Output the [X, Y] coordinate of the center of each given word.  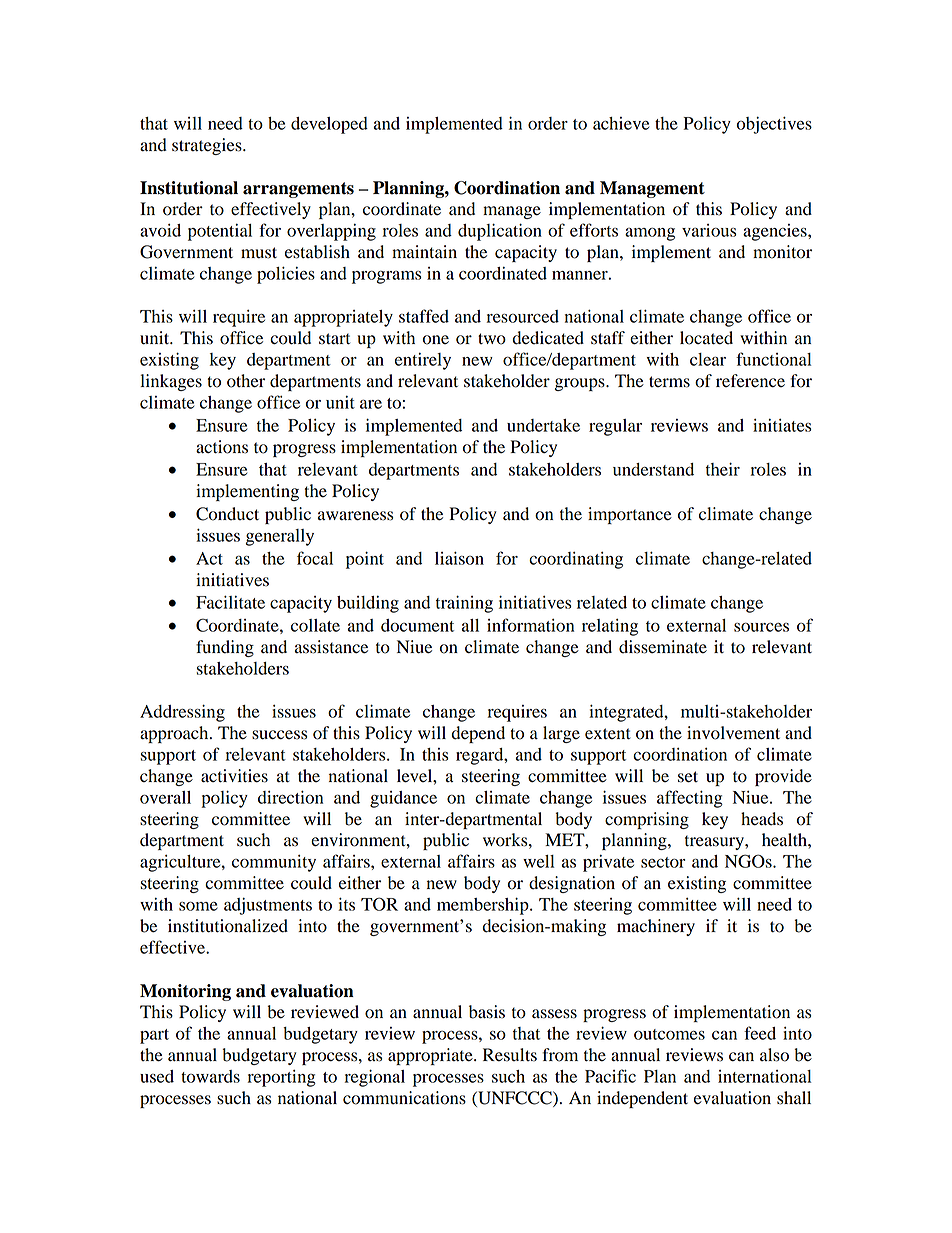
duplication [500, 232]
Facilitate [230, 602]
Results [510, 1055]
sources [761, 627]
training [464, 604]
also [774, 1055]
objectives [774, 125]
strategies [208, 146]
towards [210, 1076]
